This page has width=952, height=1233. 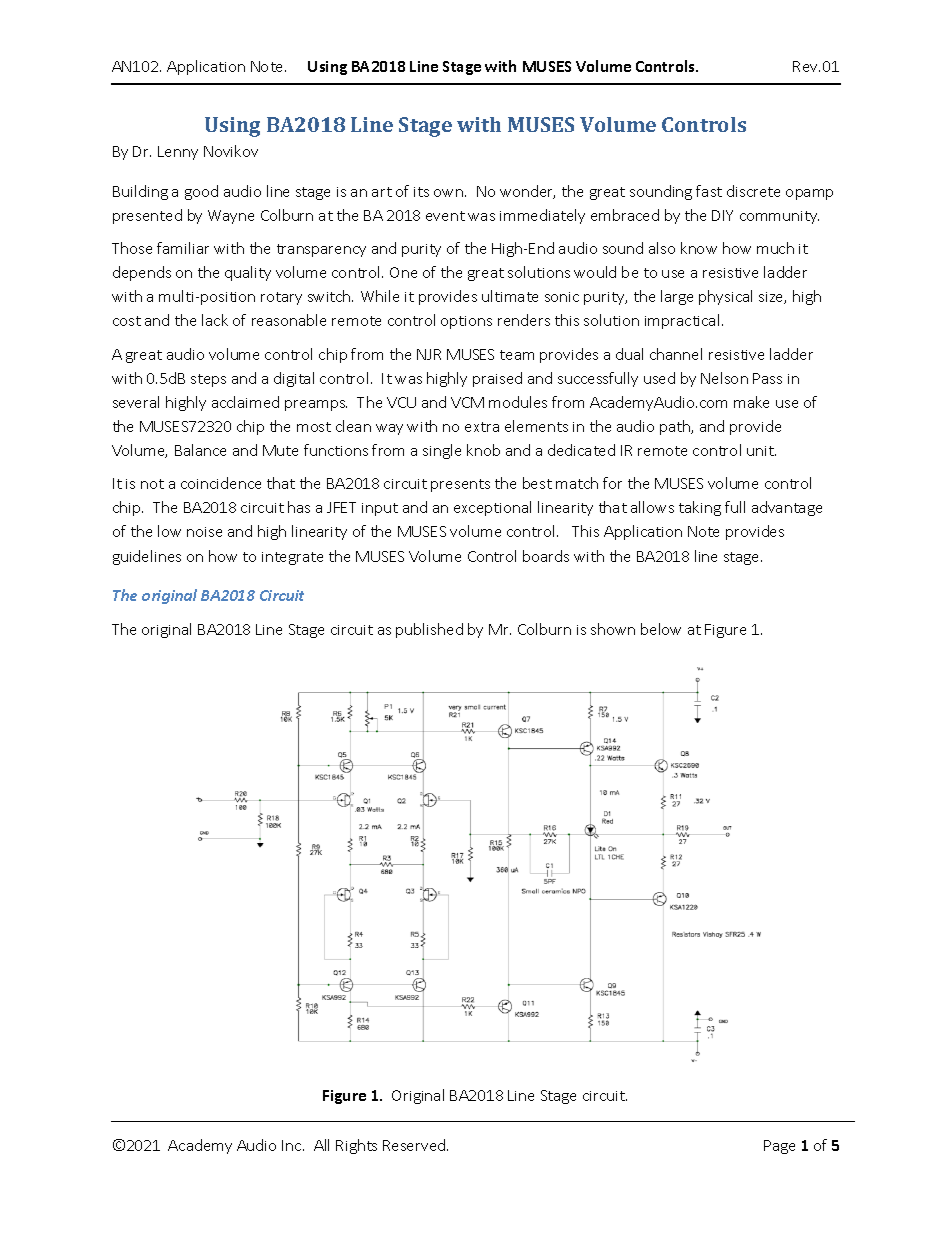 What do you see at coordinates (292, 558) in the page?
I see `integrate` at bounding box center [292, 558].
